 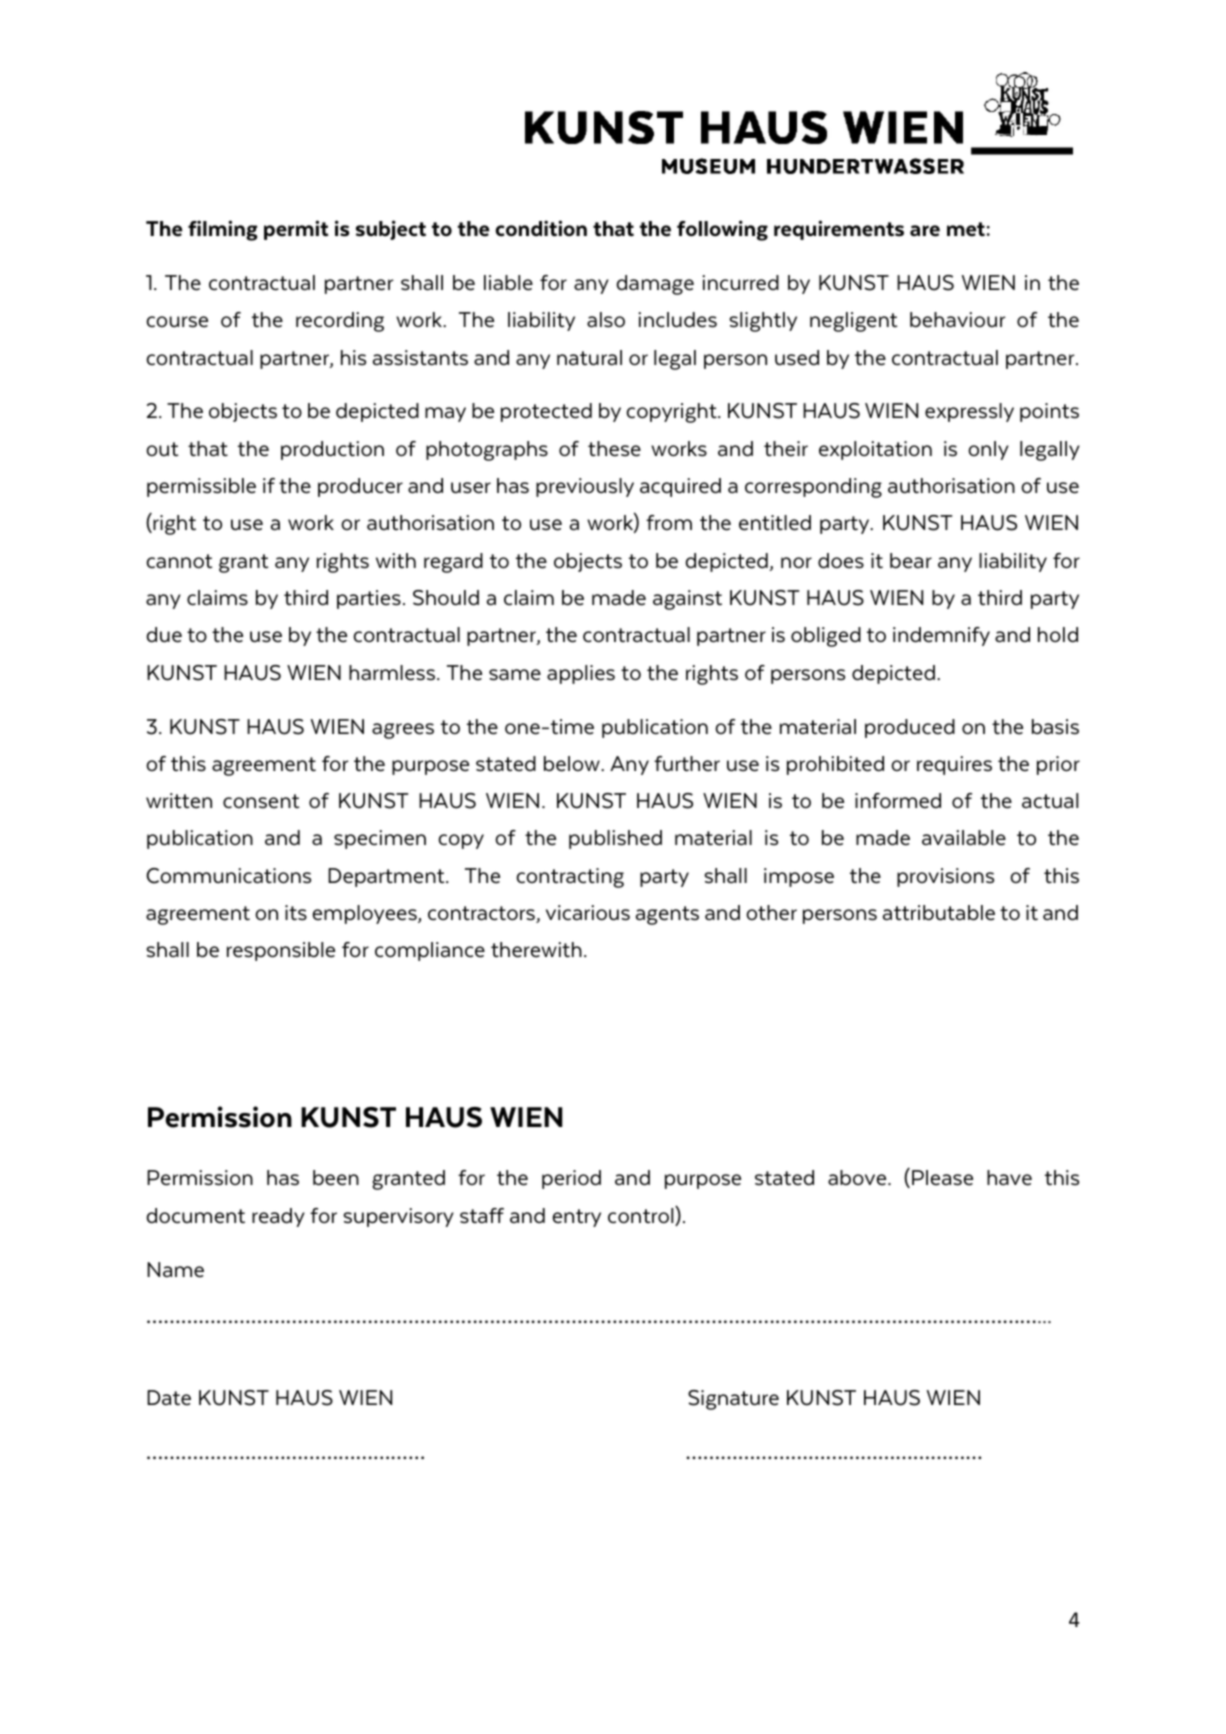 What do you see at coordinates (615, 839) in the screenshot?
I see `published` at bounding box center [615, 839].
